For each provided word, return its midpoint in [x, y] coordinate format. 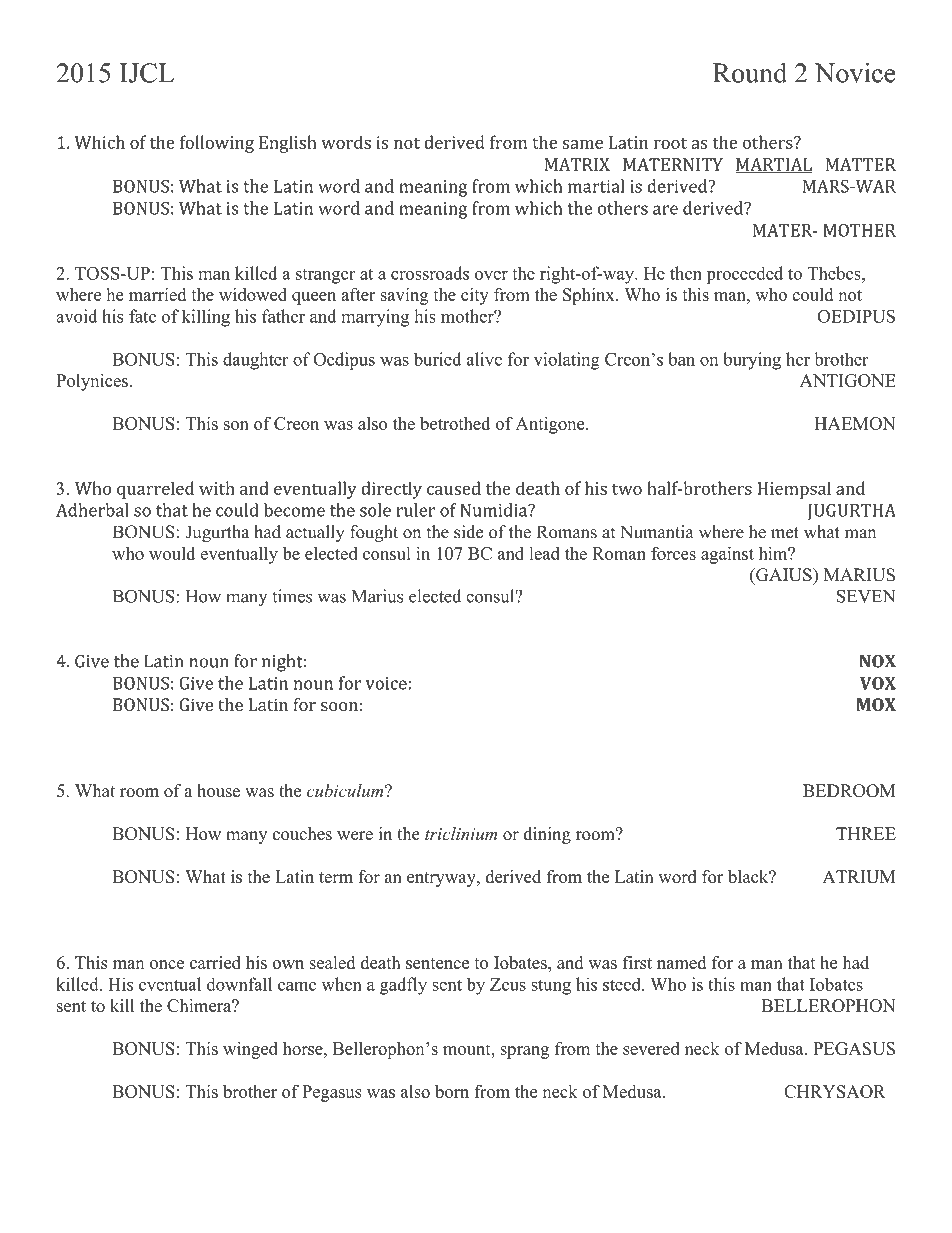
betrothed [455, 423]
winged [250, 1050]
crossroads [430, 273]
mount [468, 1049]
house [218, 790]
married [157, 294]
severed [651, 1048]
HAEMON [855, 423]
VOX [878, 683]
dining [547, 835]
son [236, 425]
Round [750, 72]
